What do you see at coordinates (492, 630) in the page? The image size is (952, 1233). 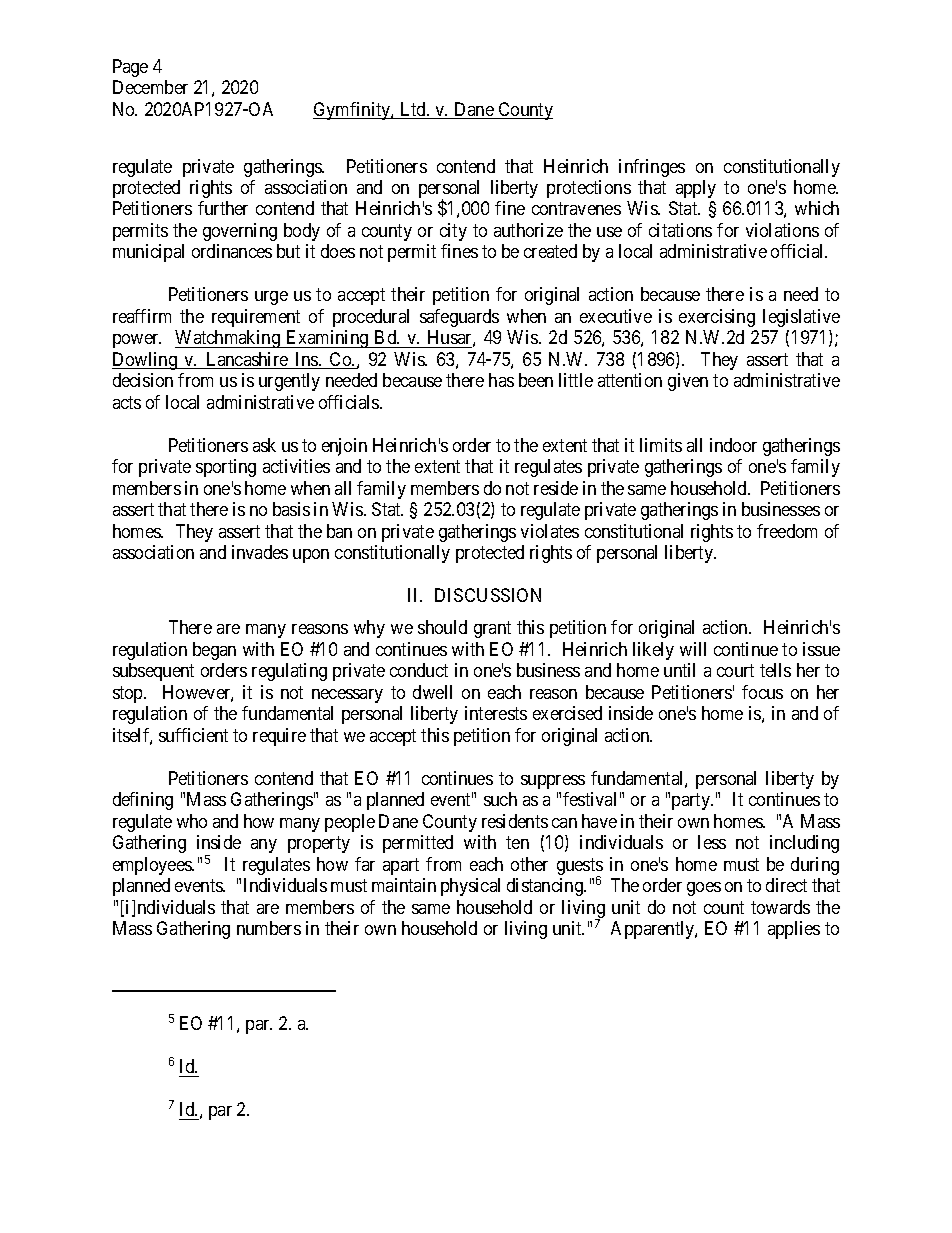 I see `grant` at bounding box center [492, 630].
